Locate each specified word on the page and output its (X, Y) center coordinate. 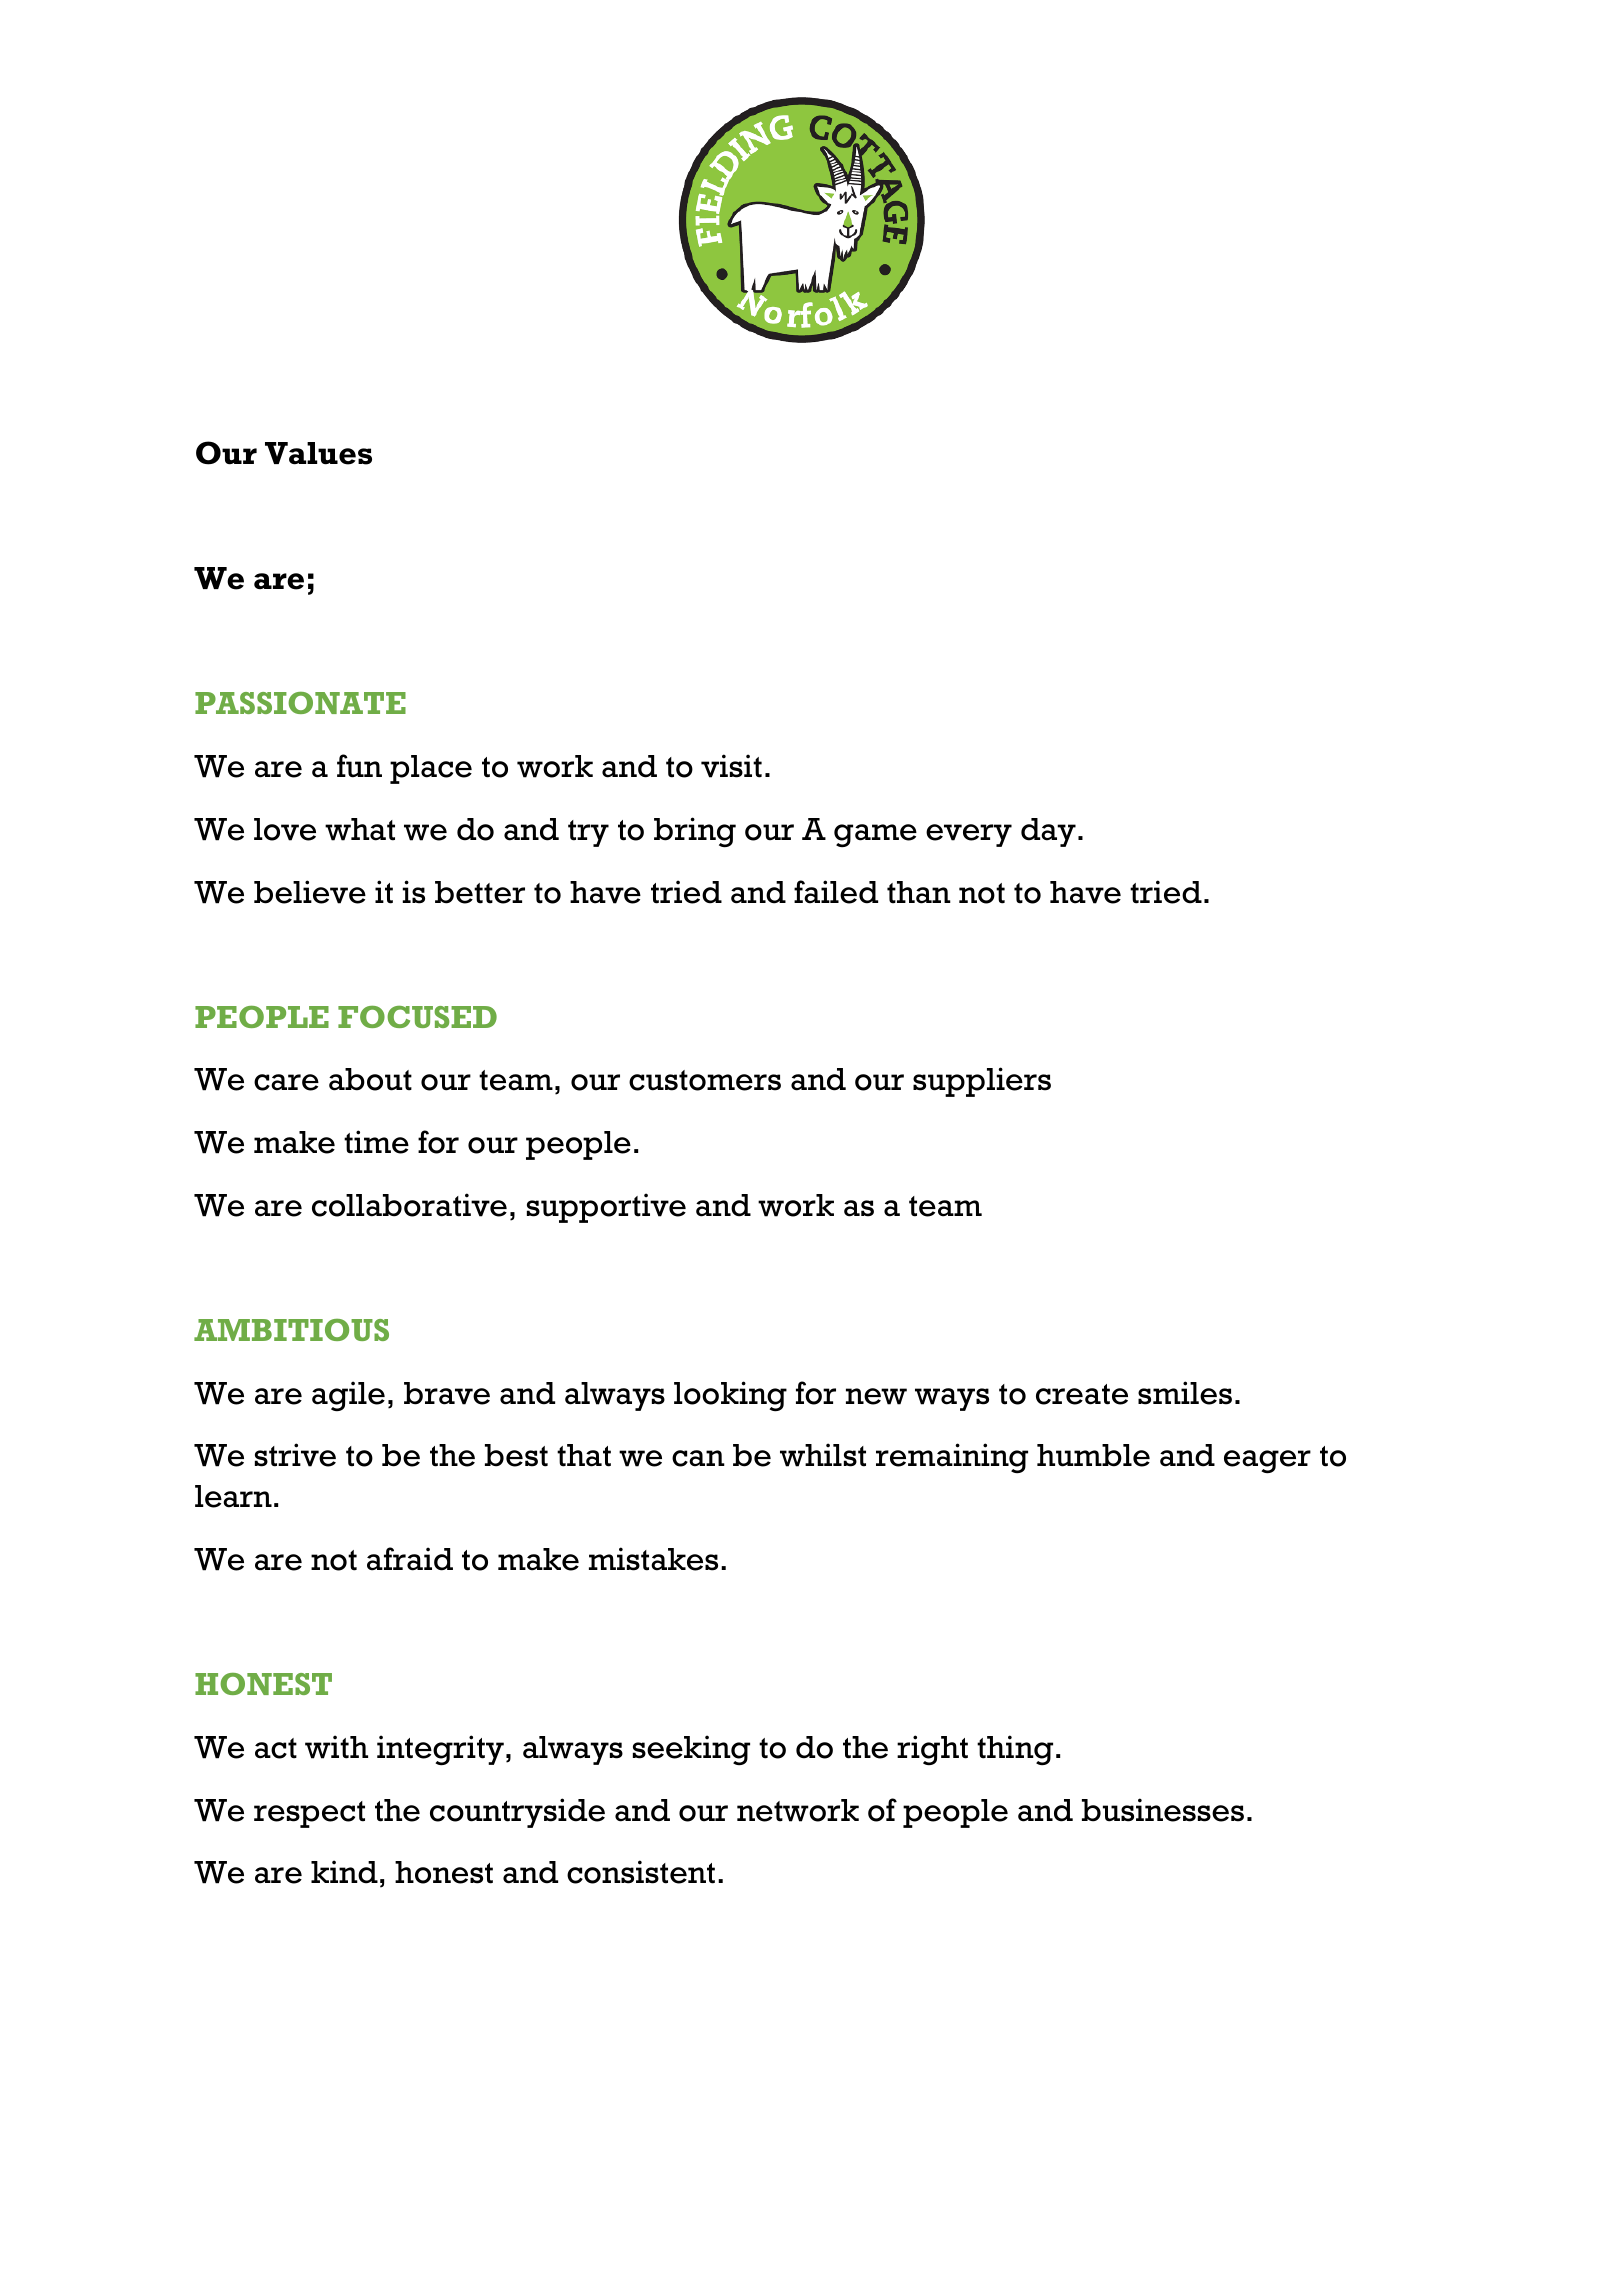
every (969, 835)
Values (318, 453)
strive (295, 1455)
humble (1093, 1455)
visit (731, 766)
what (360, 829)
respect (309, 1814)
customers (705, 1080)
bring (695, 832)
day (1048, 832)
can (698, 1458)
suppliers (982, 1082)
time (376, 1142)
